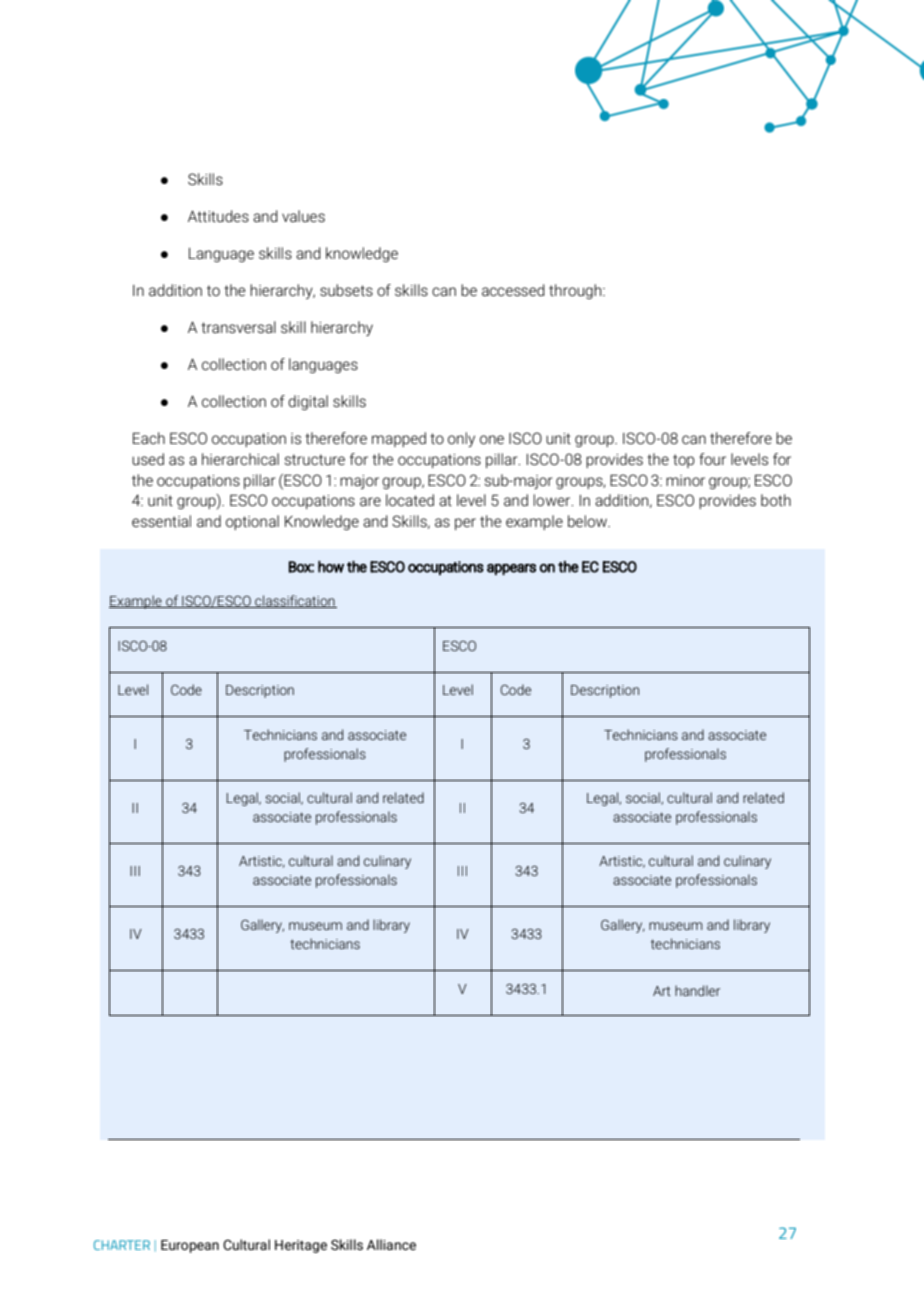 This image has width=924, height=1308. What do you see at coordinates (295, 601) in the image?
I see `classification` at bounding box center [295, 601].
